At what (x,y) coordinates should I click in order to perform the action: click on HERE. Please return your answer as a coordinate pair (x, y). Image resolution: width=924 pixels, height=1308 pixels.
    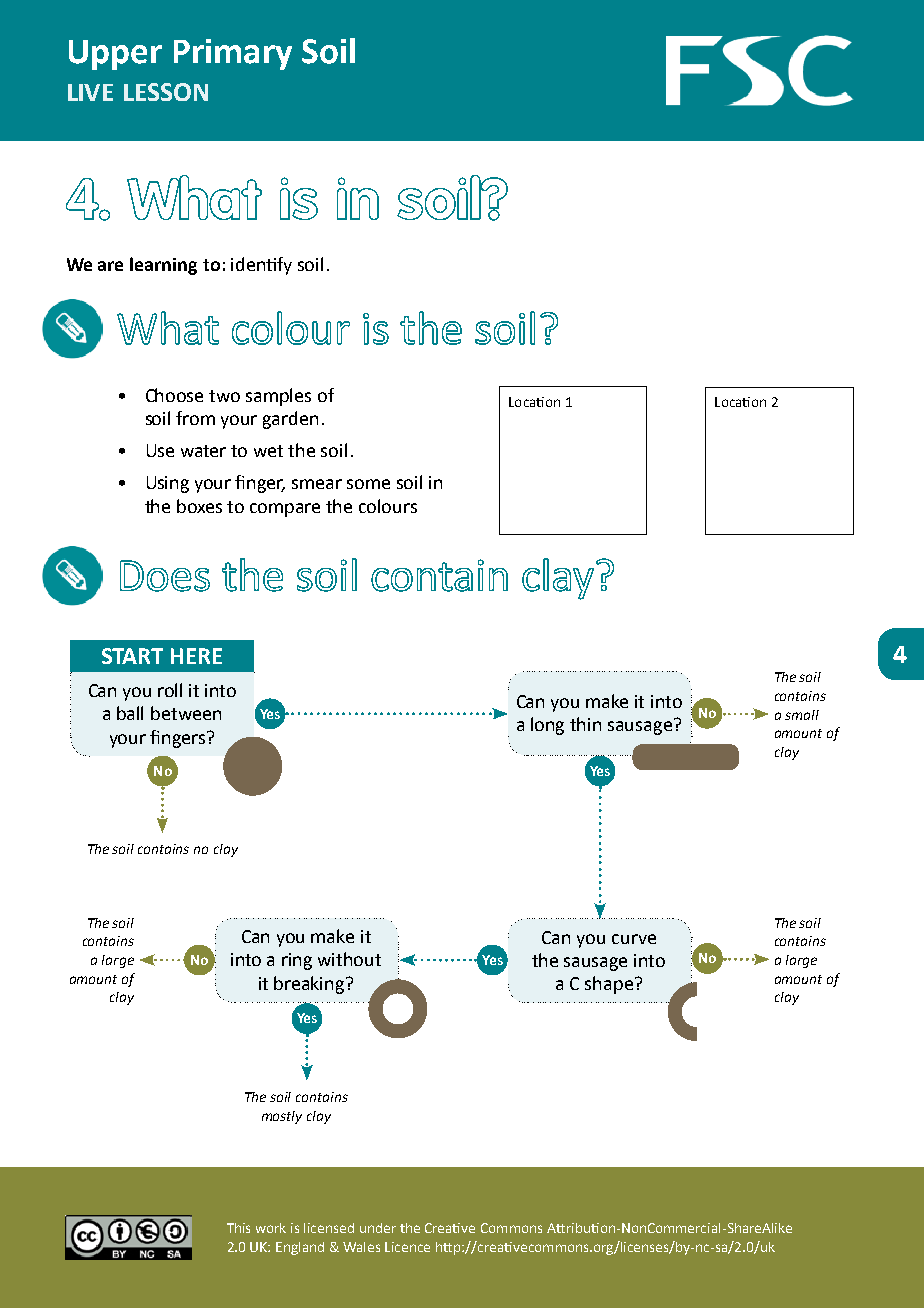
    Looking at the image, I should click on (196, 656).
